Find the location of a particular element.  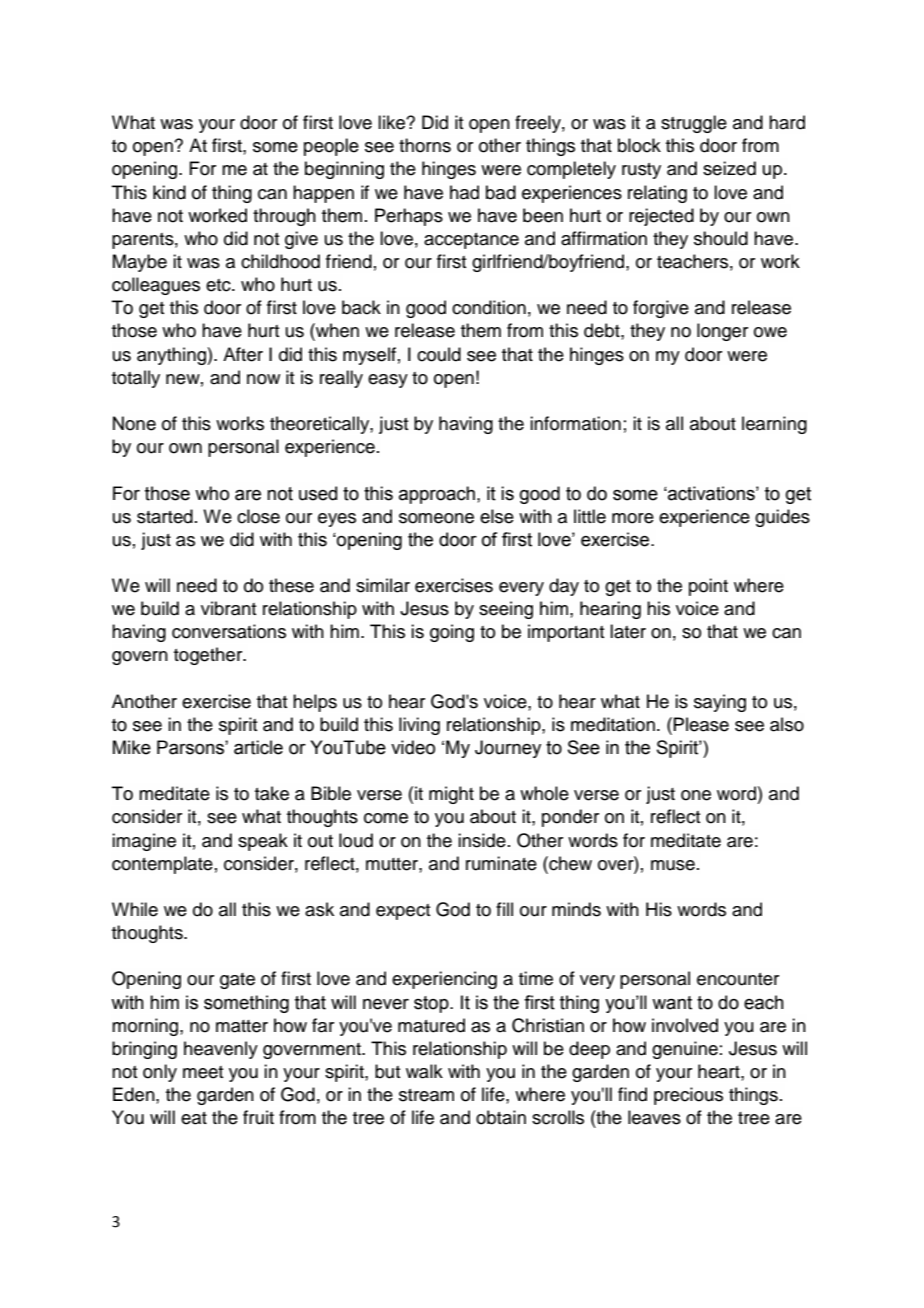

living is located at coordinates (419, 726).
